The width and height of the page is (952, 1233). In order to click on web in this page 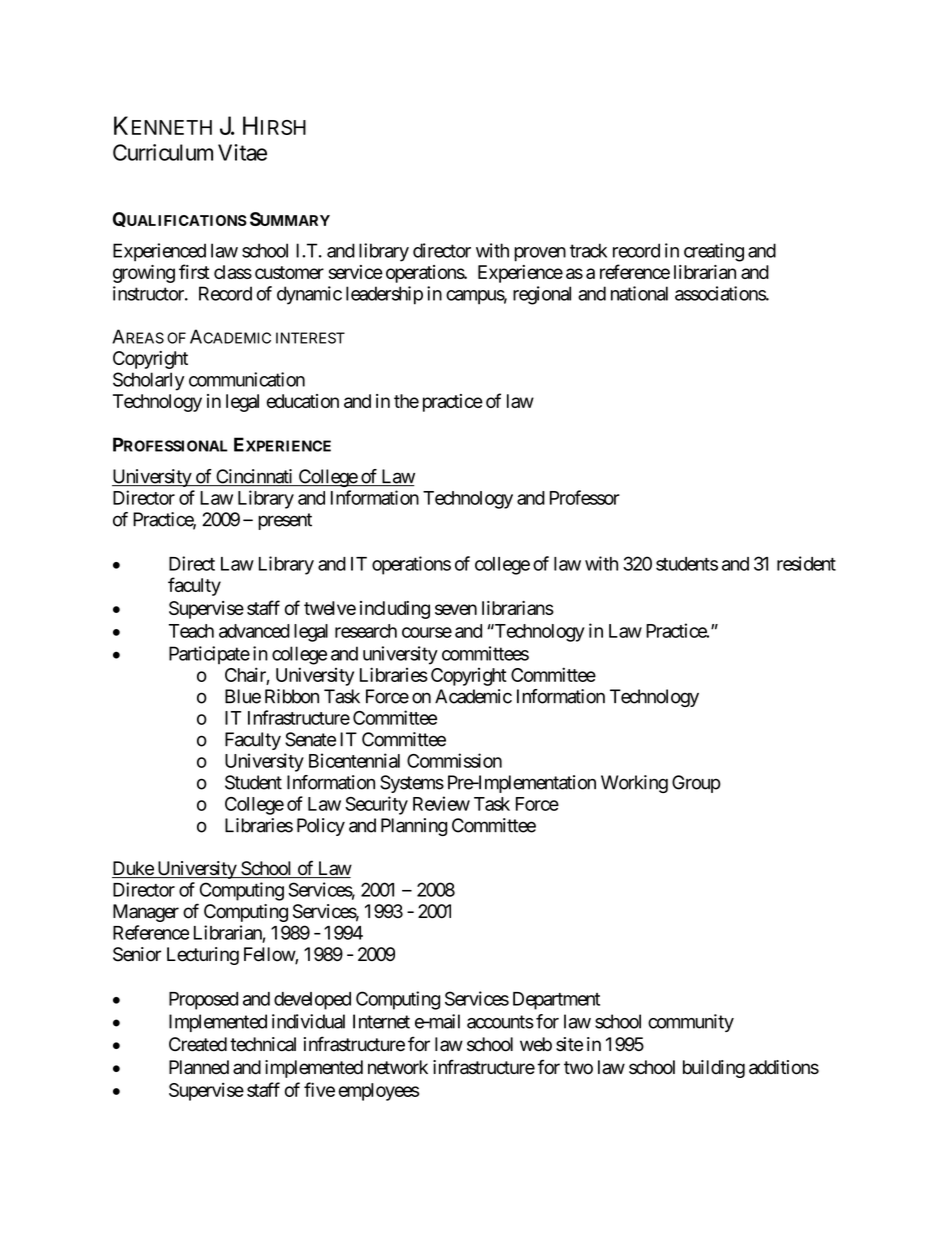, I will do `click(536, 1044)`.
